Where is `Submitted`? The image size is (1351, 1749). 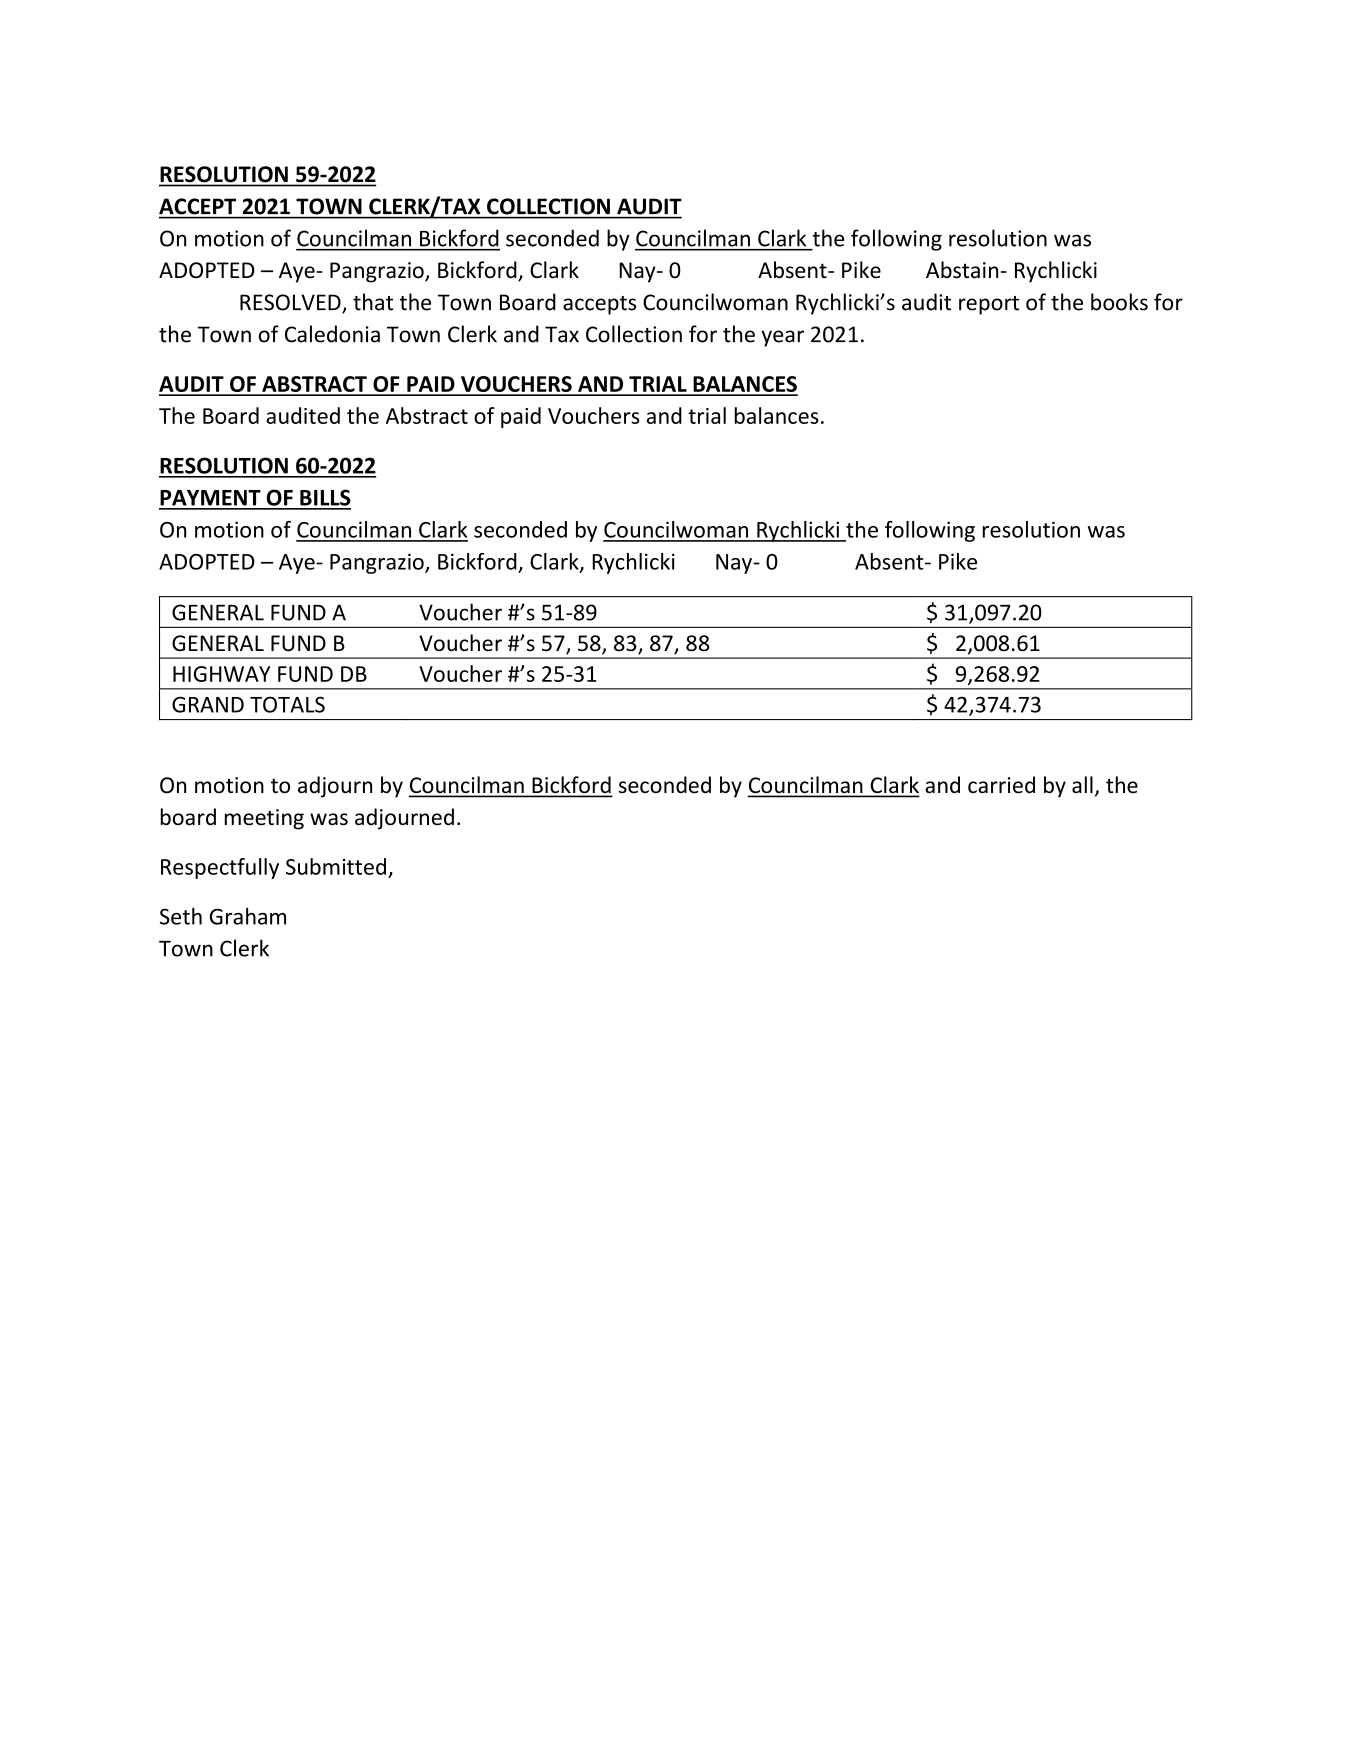
Submitted is located at coordinates (336, 866).
